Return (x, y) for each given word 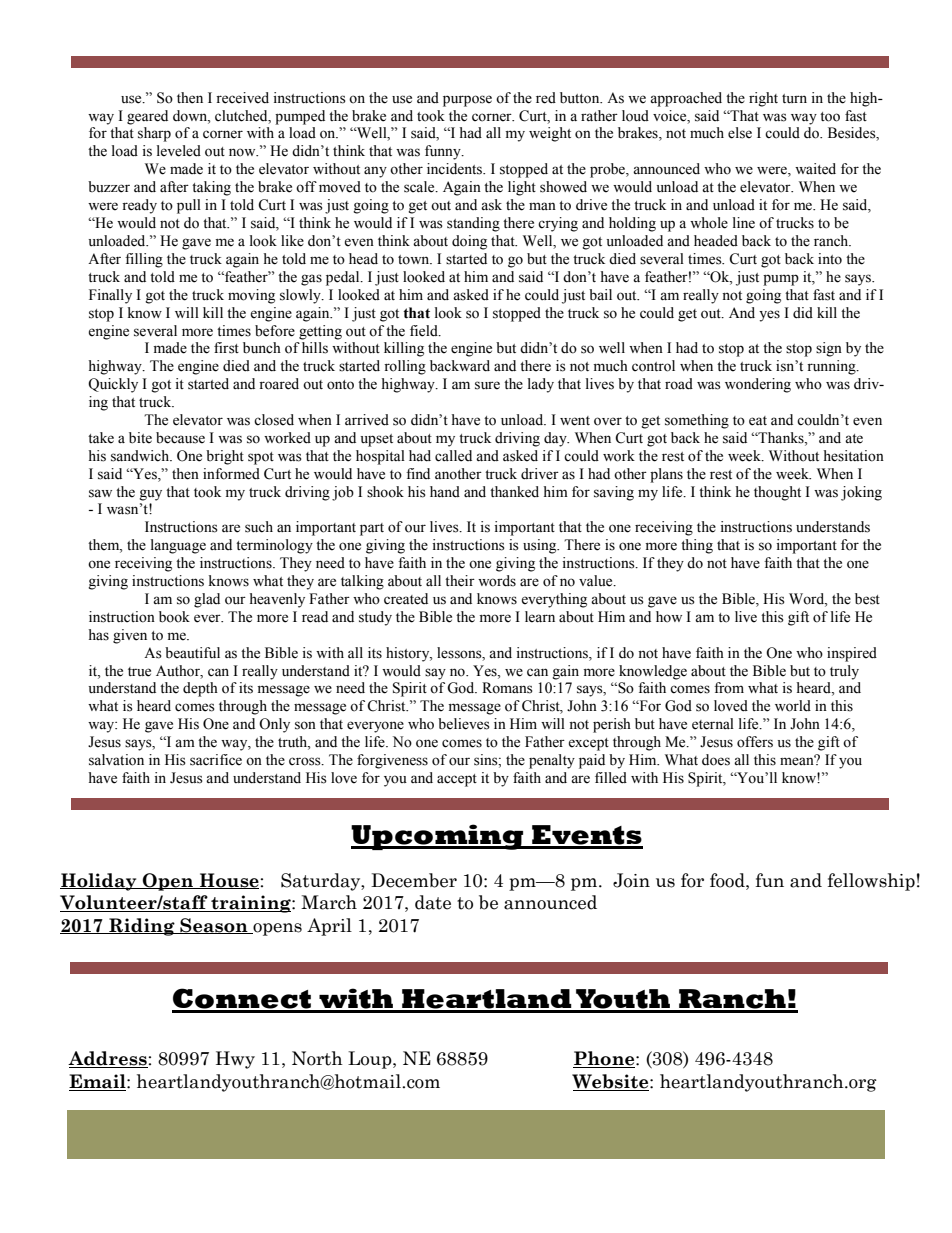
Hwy (235, 1060)
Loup (371, 1060)
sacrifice (216, 760)
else (740, 133)
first (226, 348)
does (716, 760)
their (460, 581)
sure (487, 385)
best (867, 599)
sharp (154, 134)
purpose (467, 101)
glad (207, 600)
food (728, 880)
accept (457, 780)
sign (829, 349)
